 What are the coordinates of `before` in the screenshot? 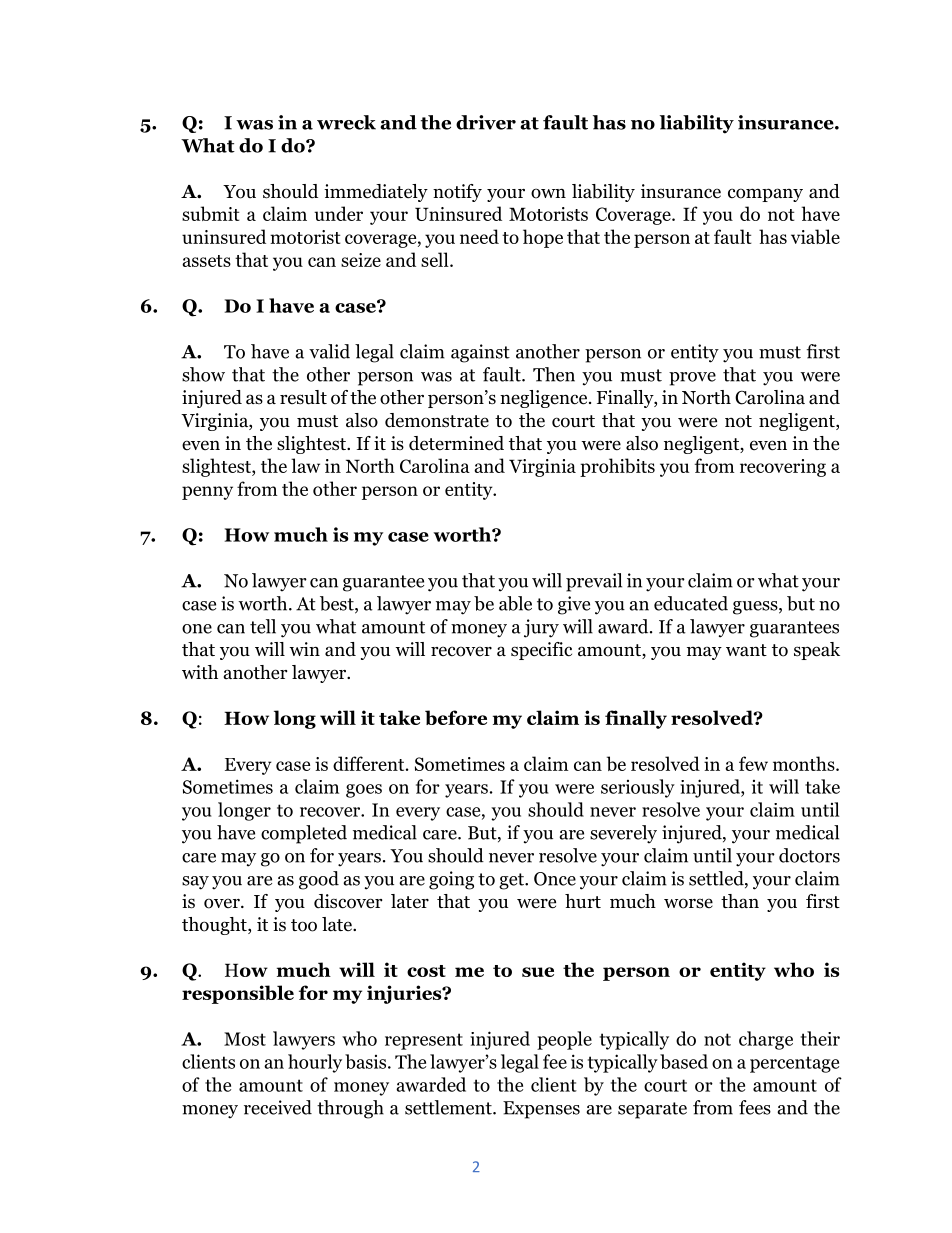 It's located at (456, 717).
